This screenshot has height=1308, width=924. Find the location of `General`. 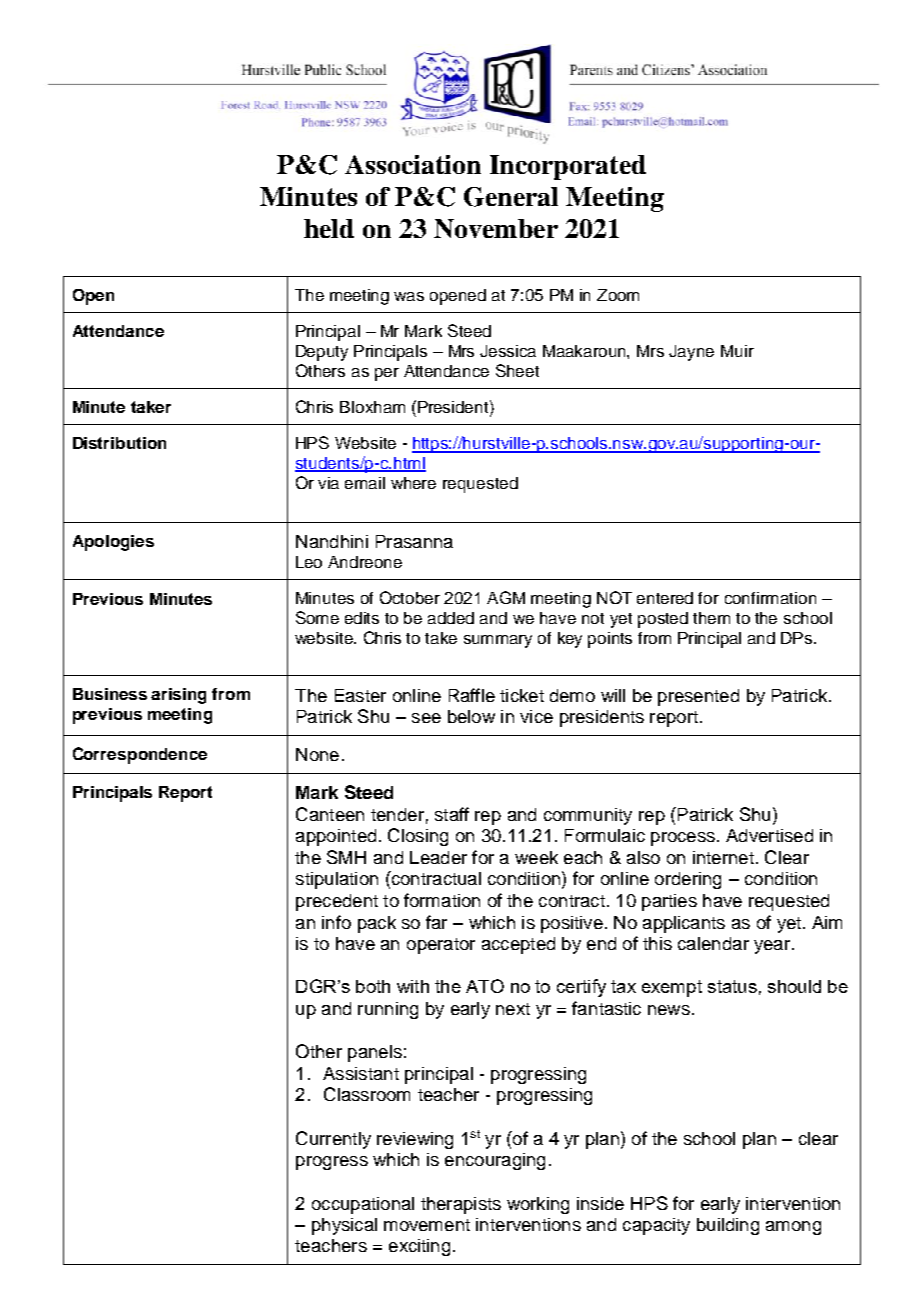

General is located at coordinates (511, 197).
